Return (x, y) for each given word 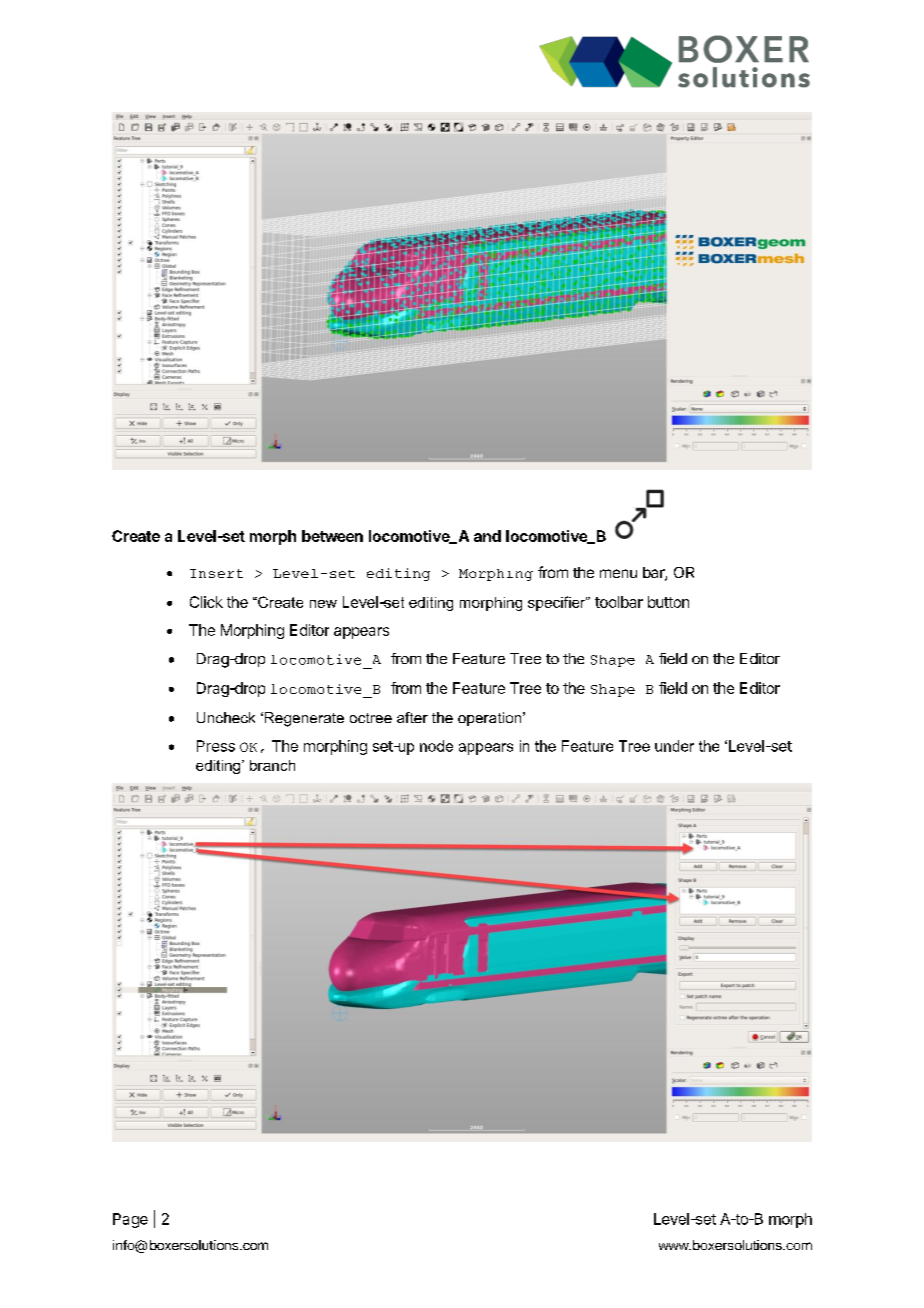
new (323, 604)
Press (216, 746)
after (412, 717)
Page (130, 1220)
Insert (216, 573)
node (436, 746)
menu (618, 573)
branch (272, 765)
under (674, 746)
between (332, 536)
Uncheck (226, 717)
